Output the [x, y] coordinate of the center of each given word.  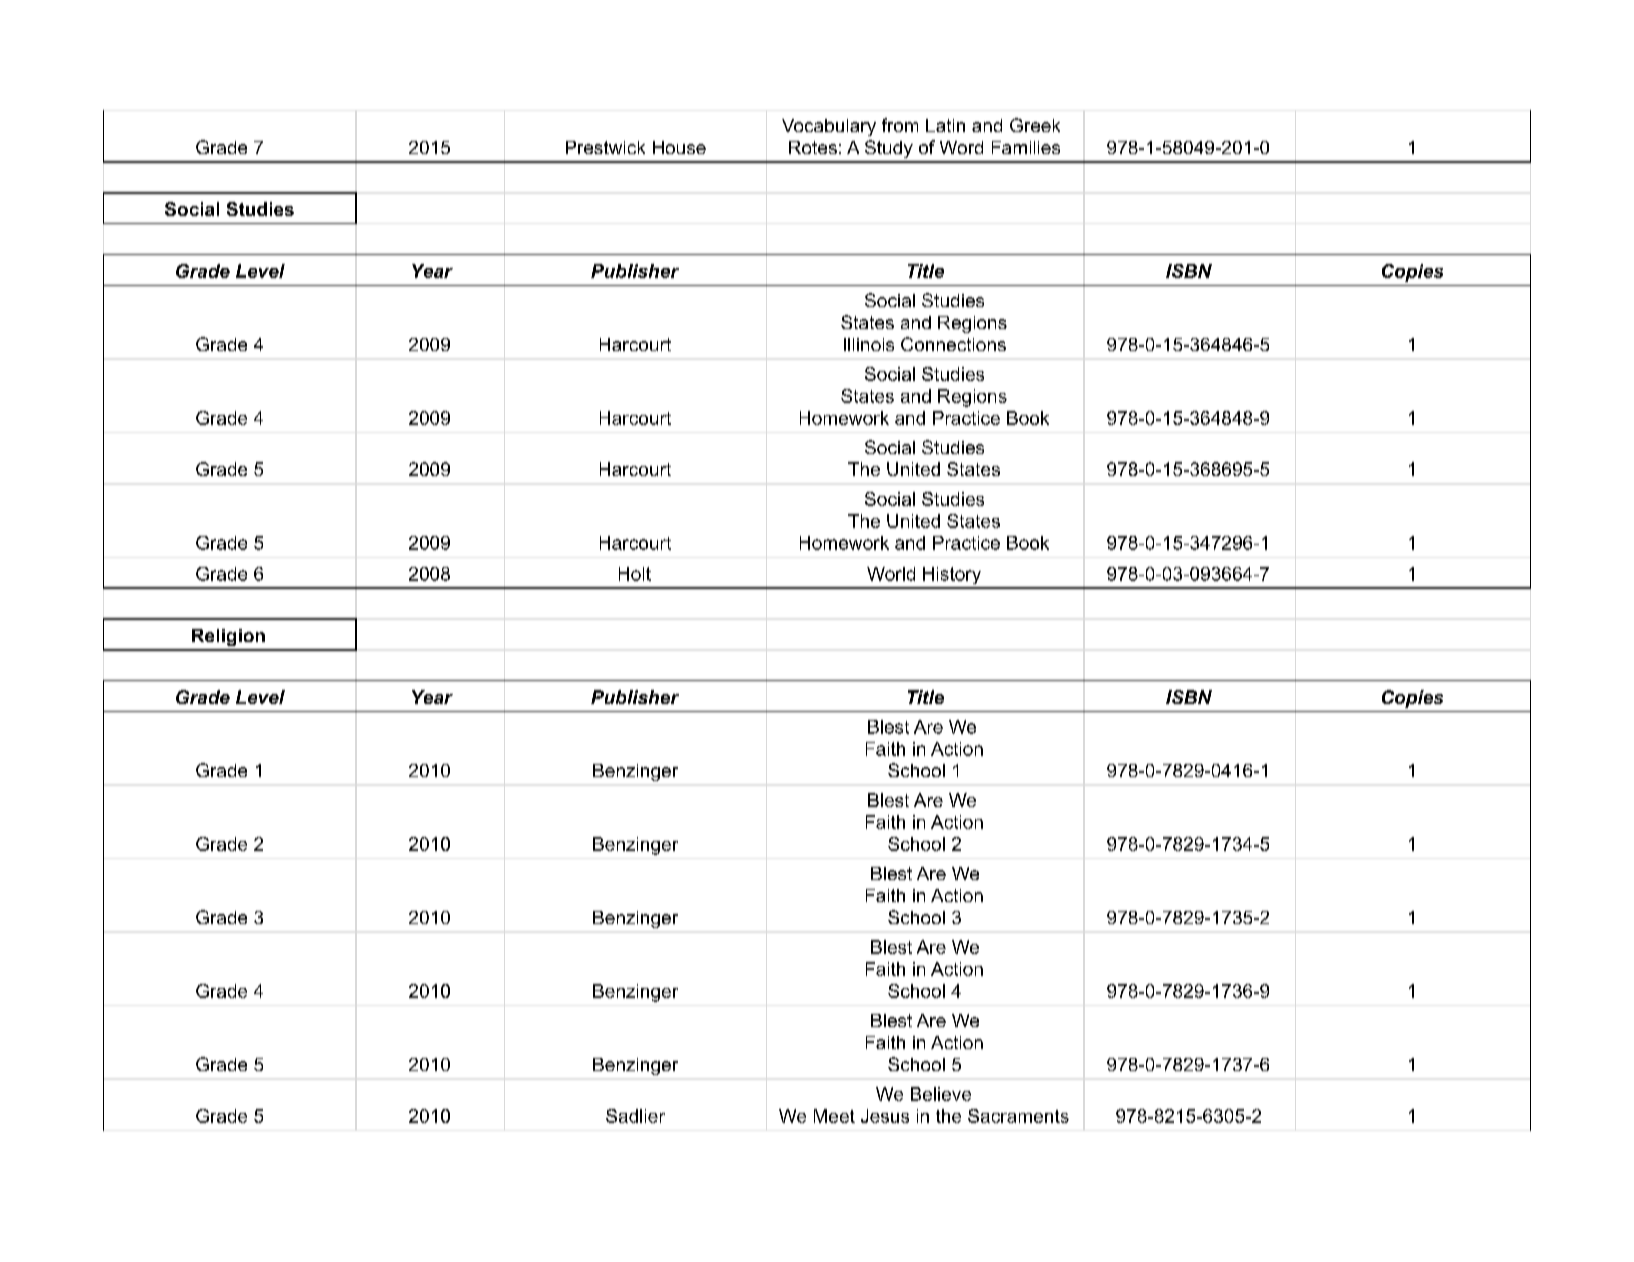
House [679, 147]
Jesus [885, 1116]
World [891, 574]
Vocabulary [829, 127]
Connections [953, 344]
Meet [834, 1116]
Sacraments [1018, 1116]
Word [961, 147]
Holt [635, 574]
